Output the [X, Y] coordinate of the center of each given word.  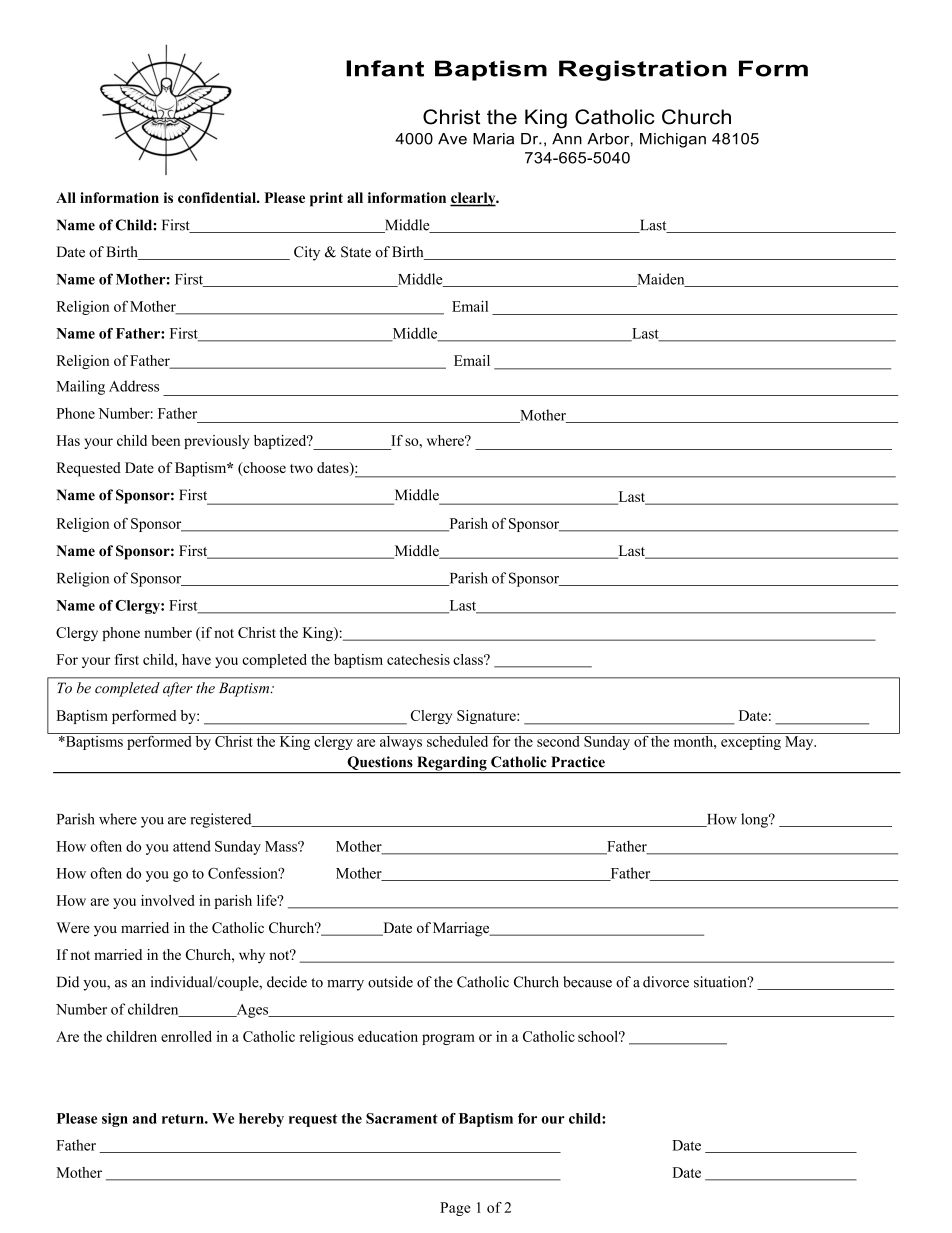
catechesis [418, 659]
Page [455, 1209]
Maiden [661, 280]
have [196, 659]
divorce [666, 982]
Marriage [462, 929]
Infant [385, 68]
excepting [751, 741]
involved [168, 900]
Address [134, 386]
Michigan [673, 140]
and [145, 1118]
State [356, 252]
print [326, 199]
